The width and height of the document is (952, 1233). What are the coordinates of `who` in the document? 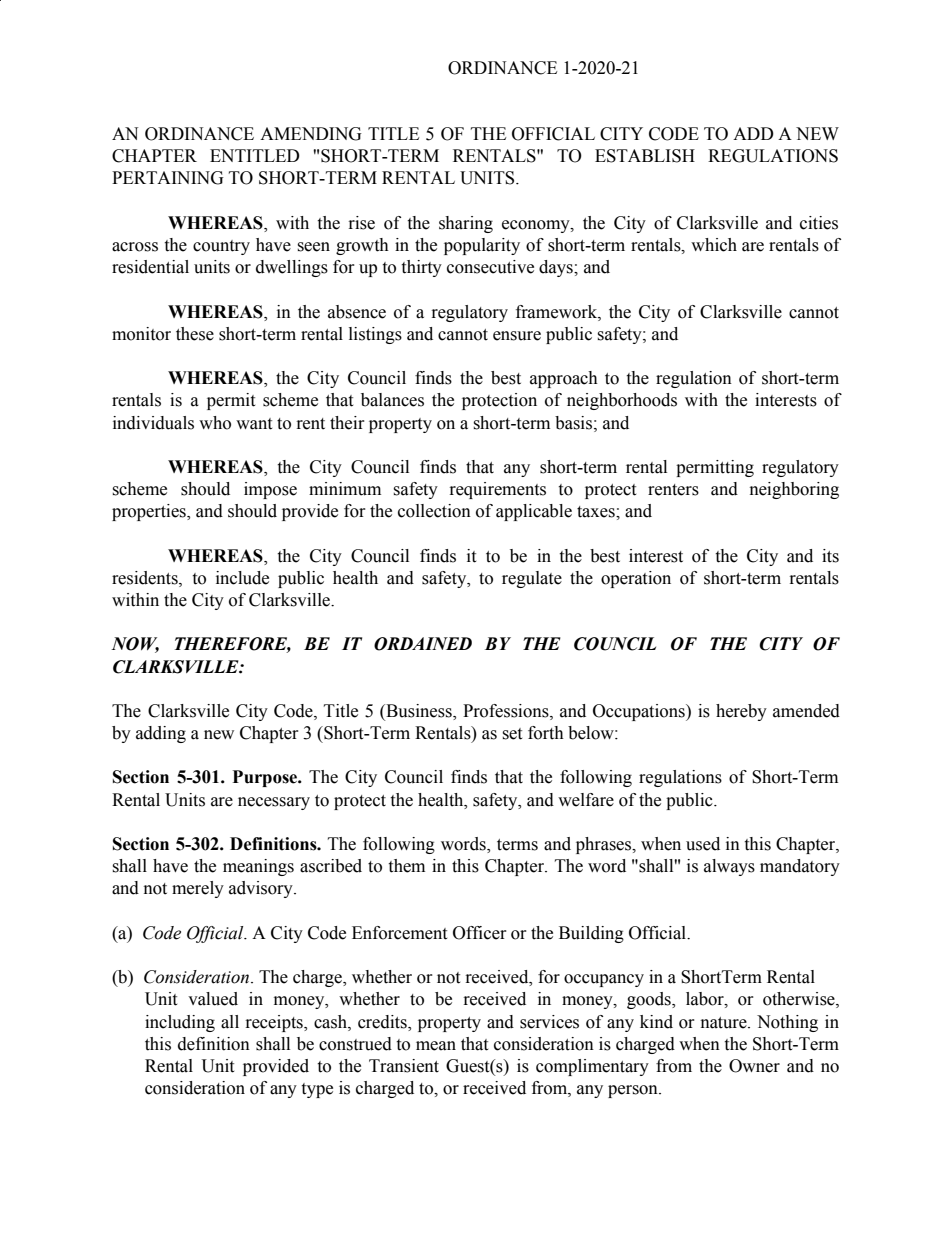 It's located at (215, 423).
